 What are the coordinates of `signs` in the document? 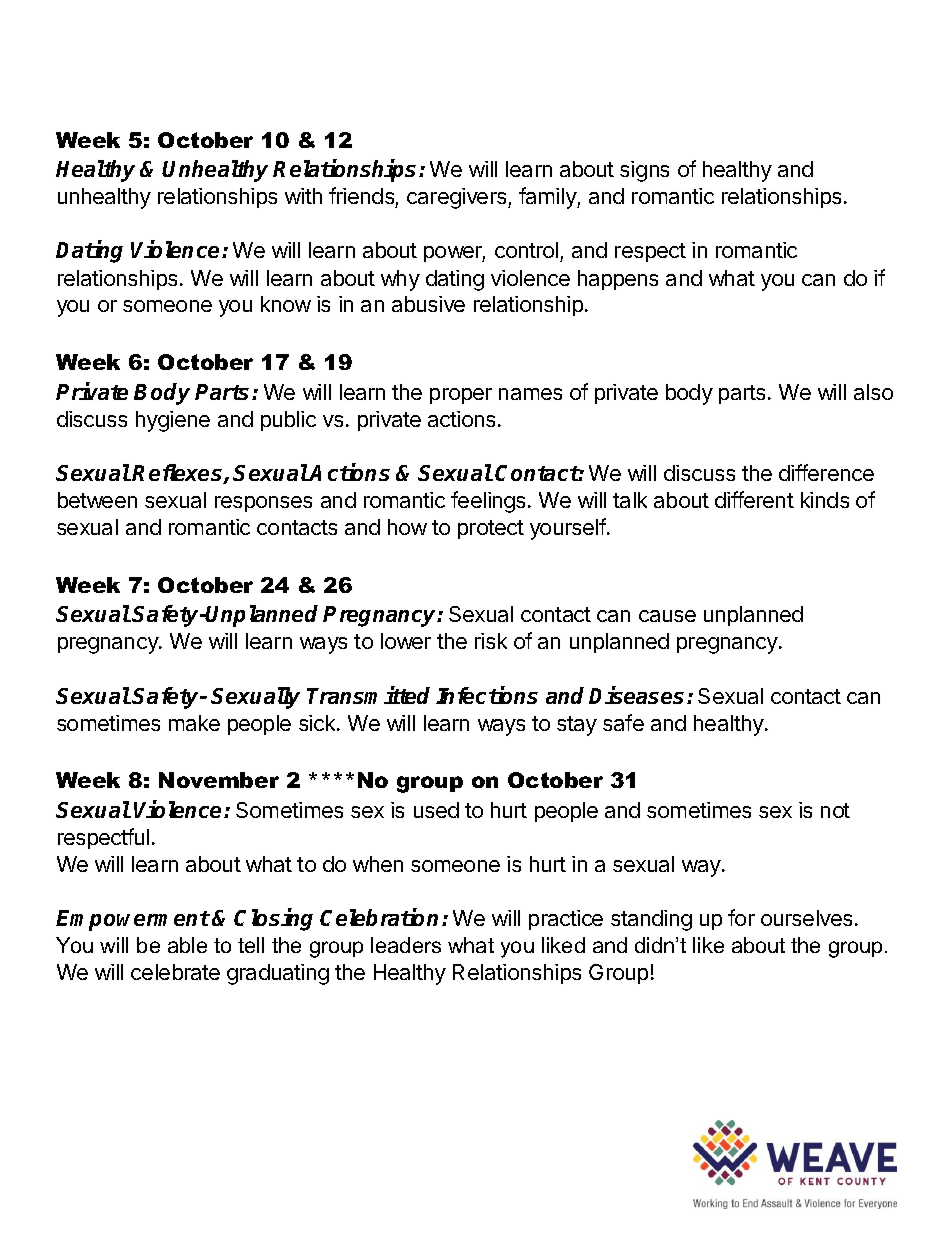 It's located at (644, 171).
